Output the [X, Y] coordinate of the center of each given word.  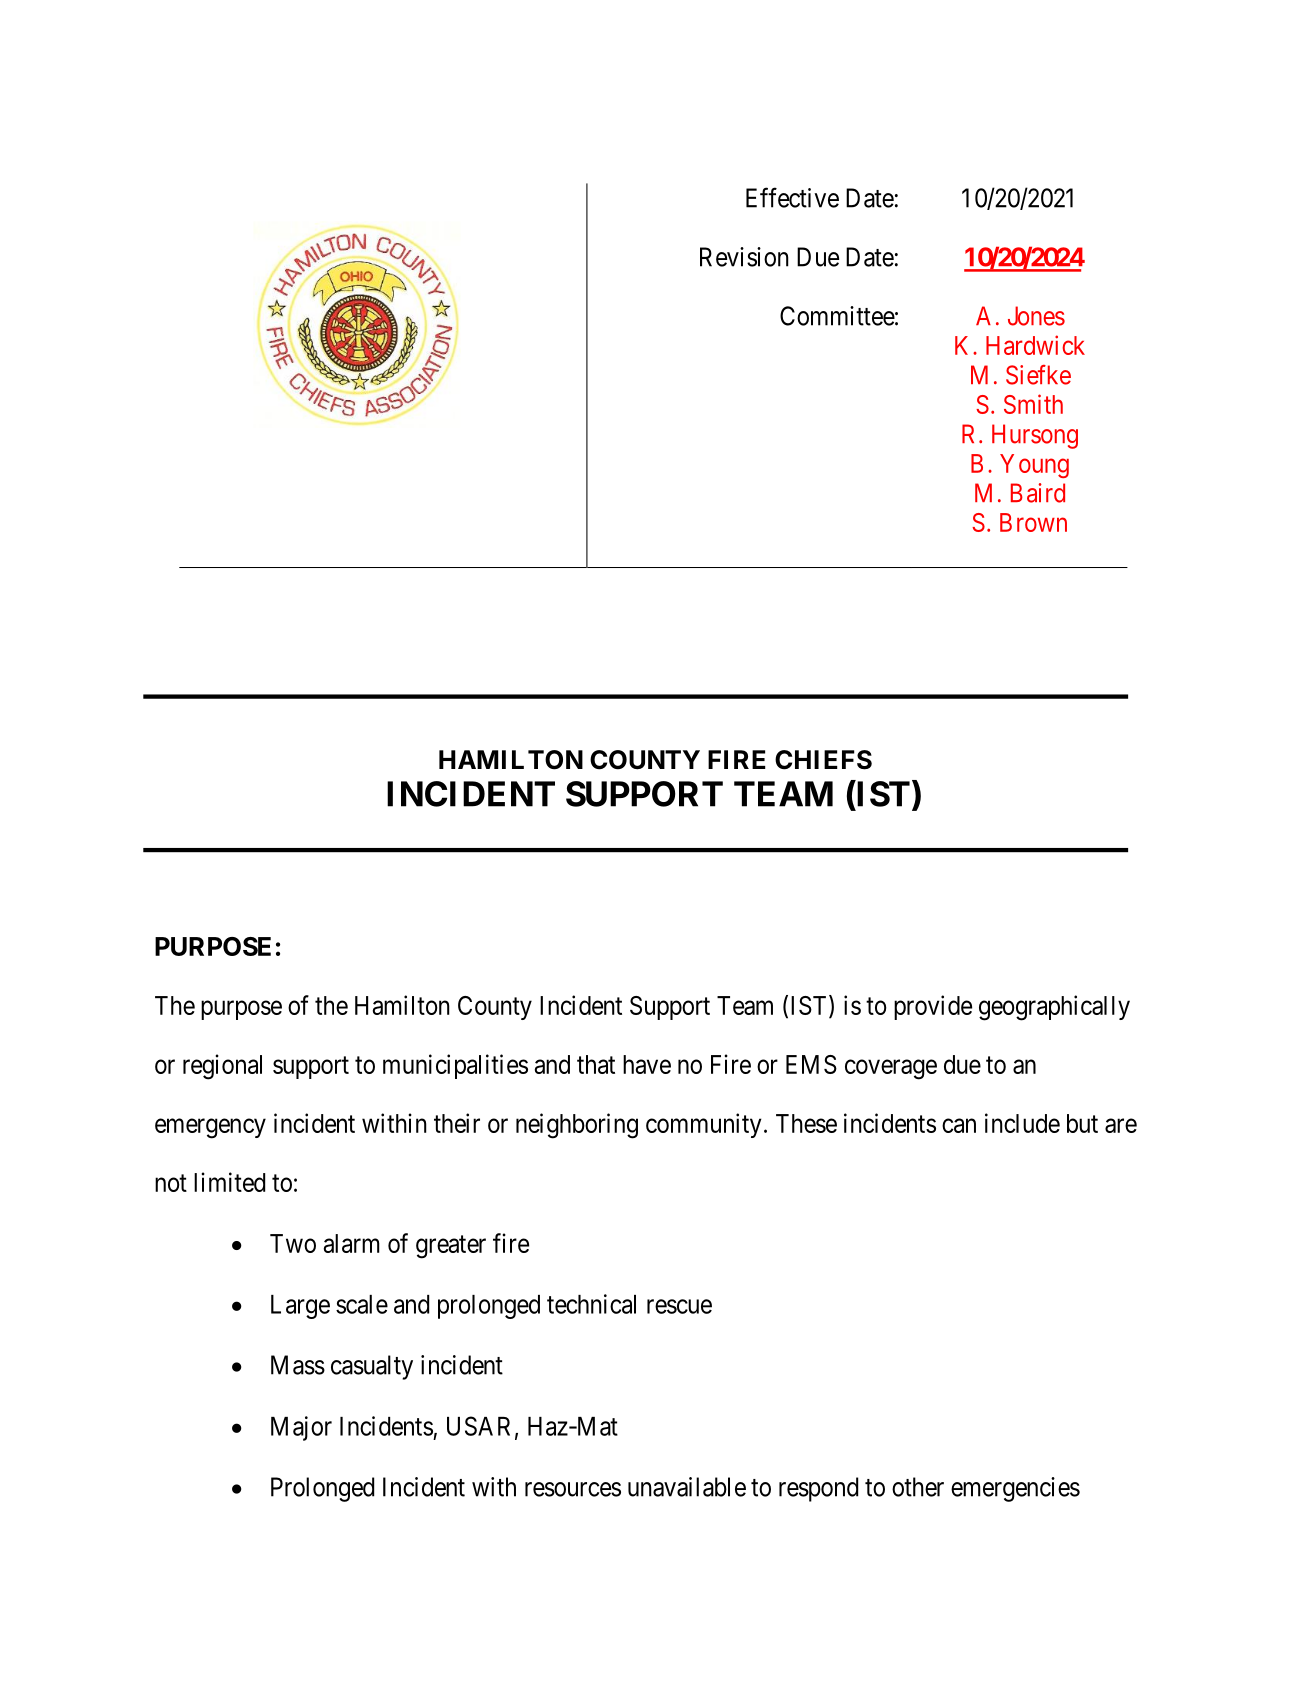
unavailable [687, 1487]
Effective [792, 197]
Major [301, 1428]
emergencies [1015, 1489]
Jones [1036, 316]
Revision [744, 257]
